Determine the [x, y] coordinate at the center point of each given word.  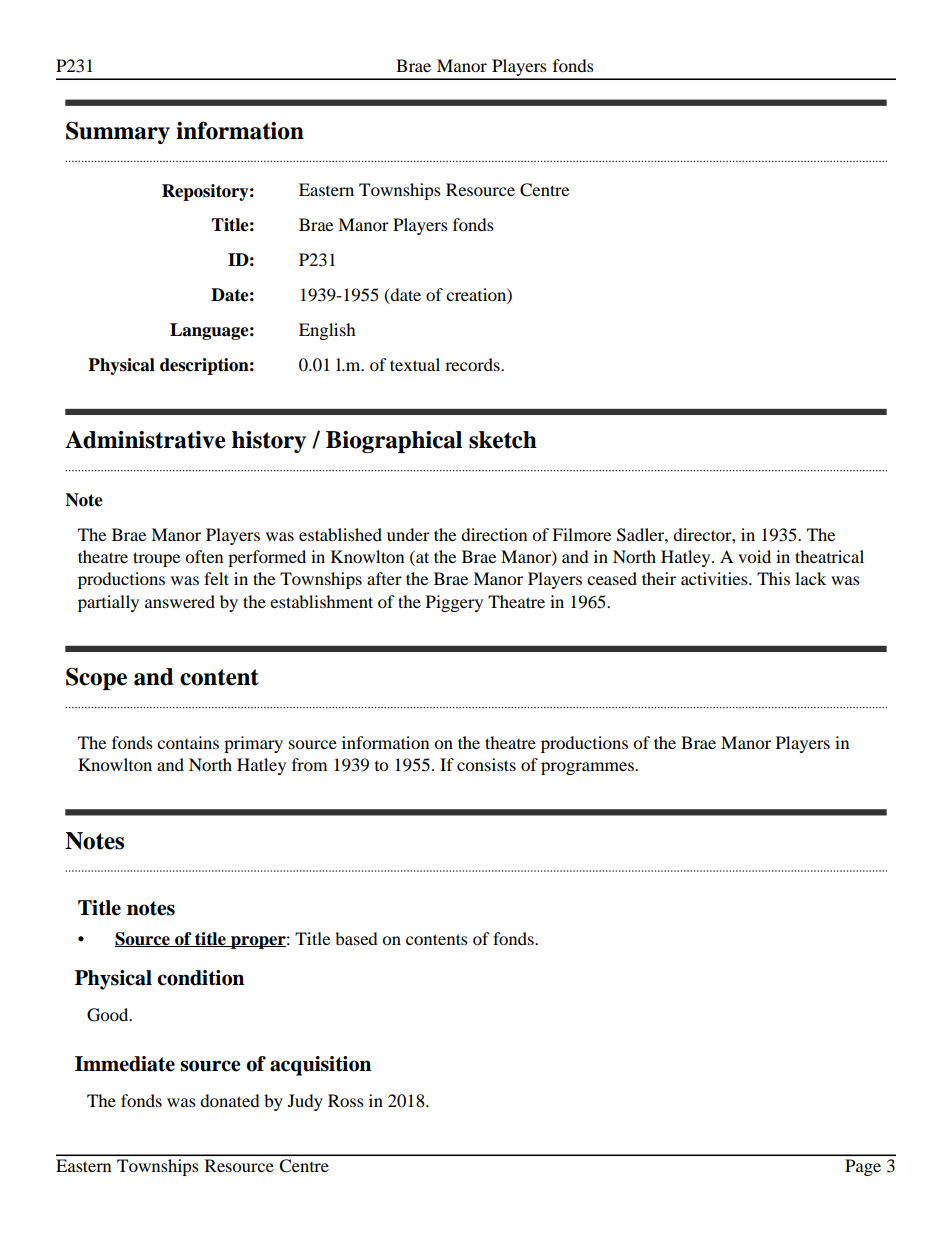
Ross [346, 1100]
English [327, 331]
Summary [118, 132]
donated [230, 1100]
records [473, 364]
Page [863, 1167]
